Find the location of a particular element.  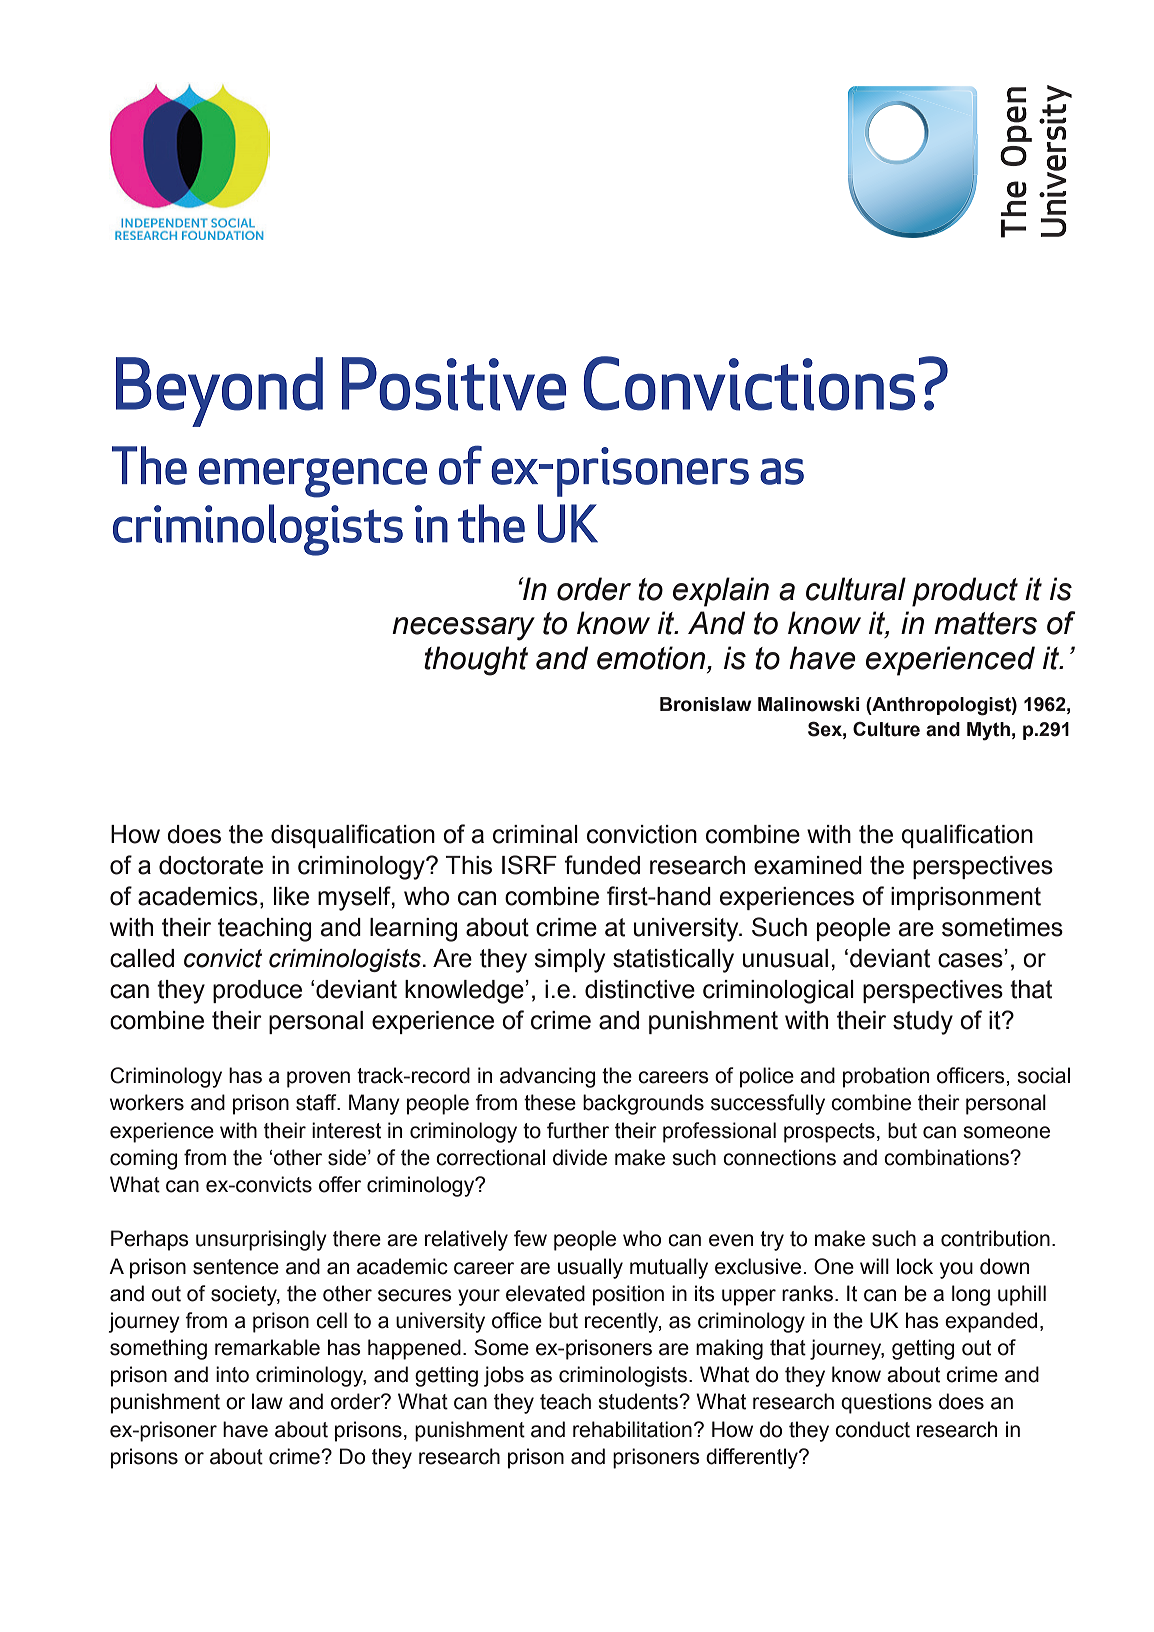

Beyond is located at coordinates (219, 392).
